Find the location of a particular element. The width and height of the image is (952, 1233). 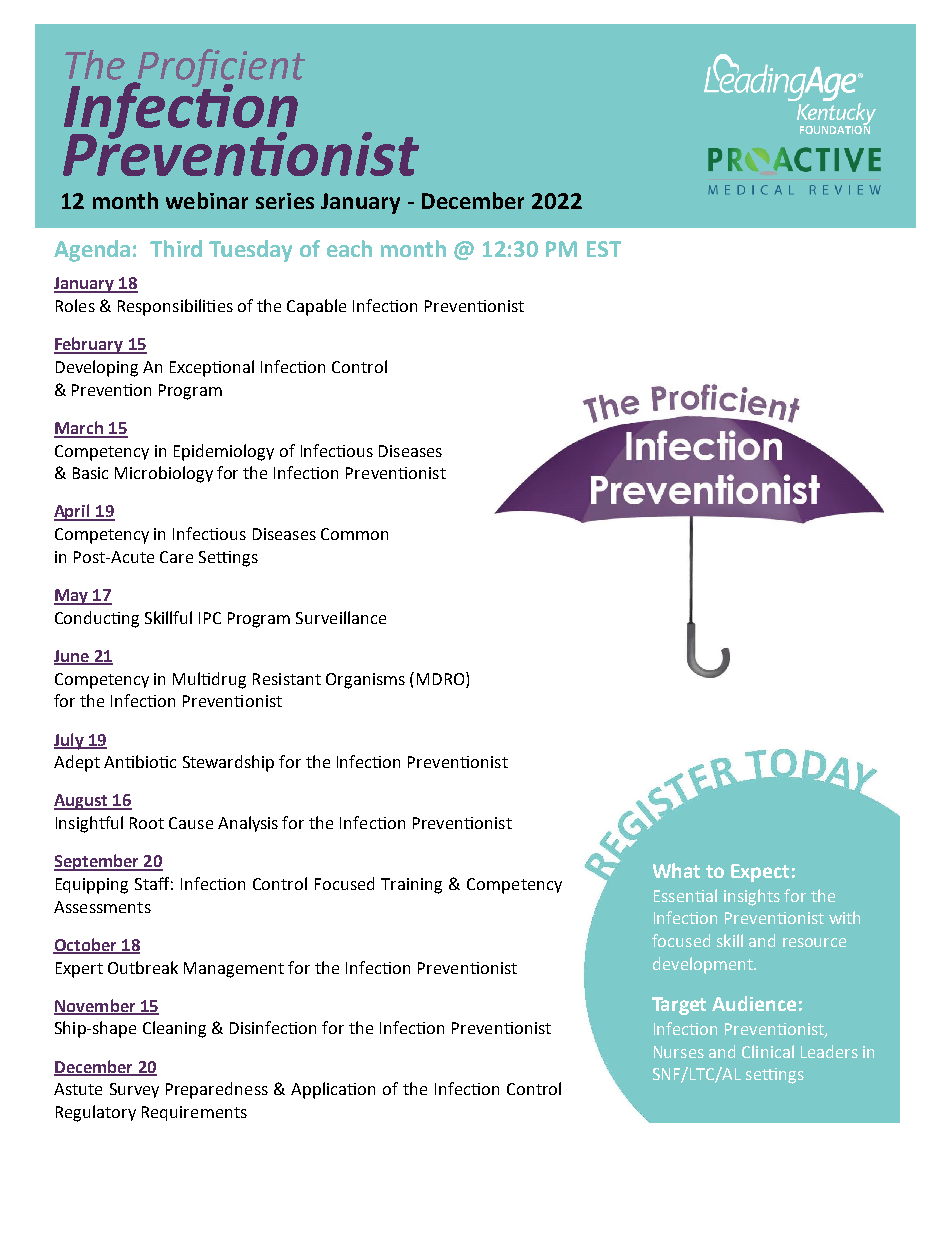

Clinical is located at coordinates (768, 1051).
